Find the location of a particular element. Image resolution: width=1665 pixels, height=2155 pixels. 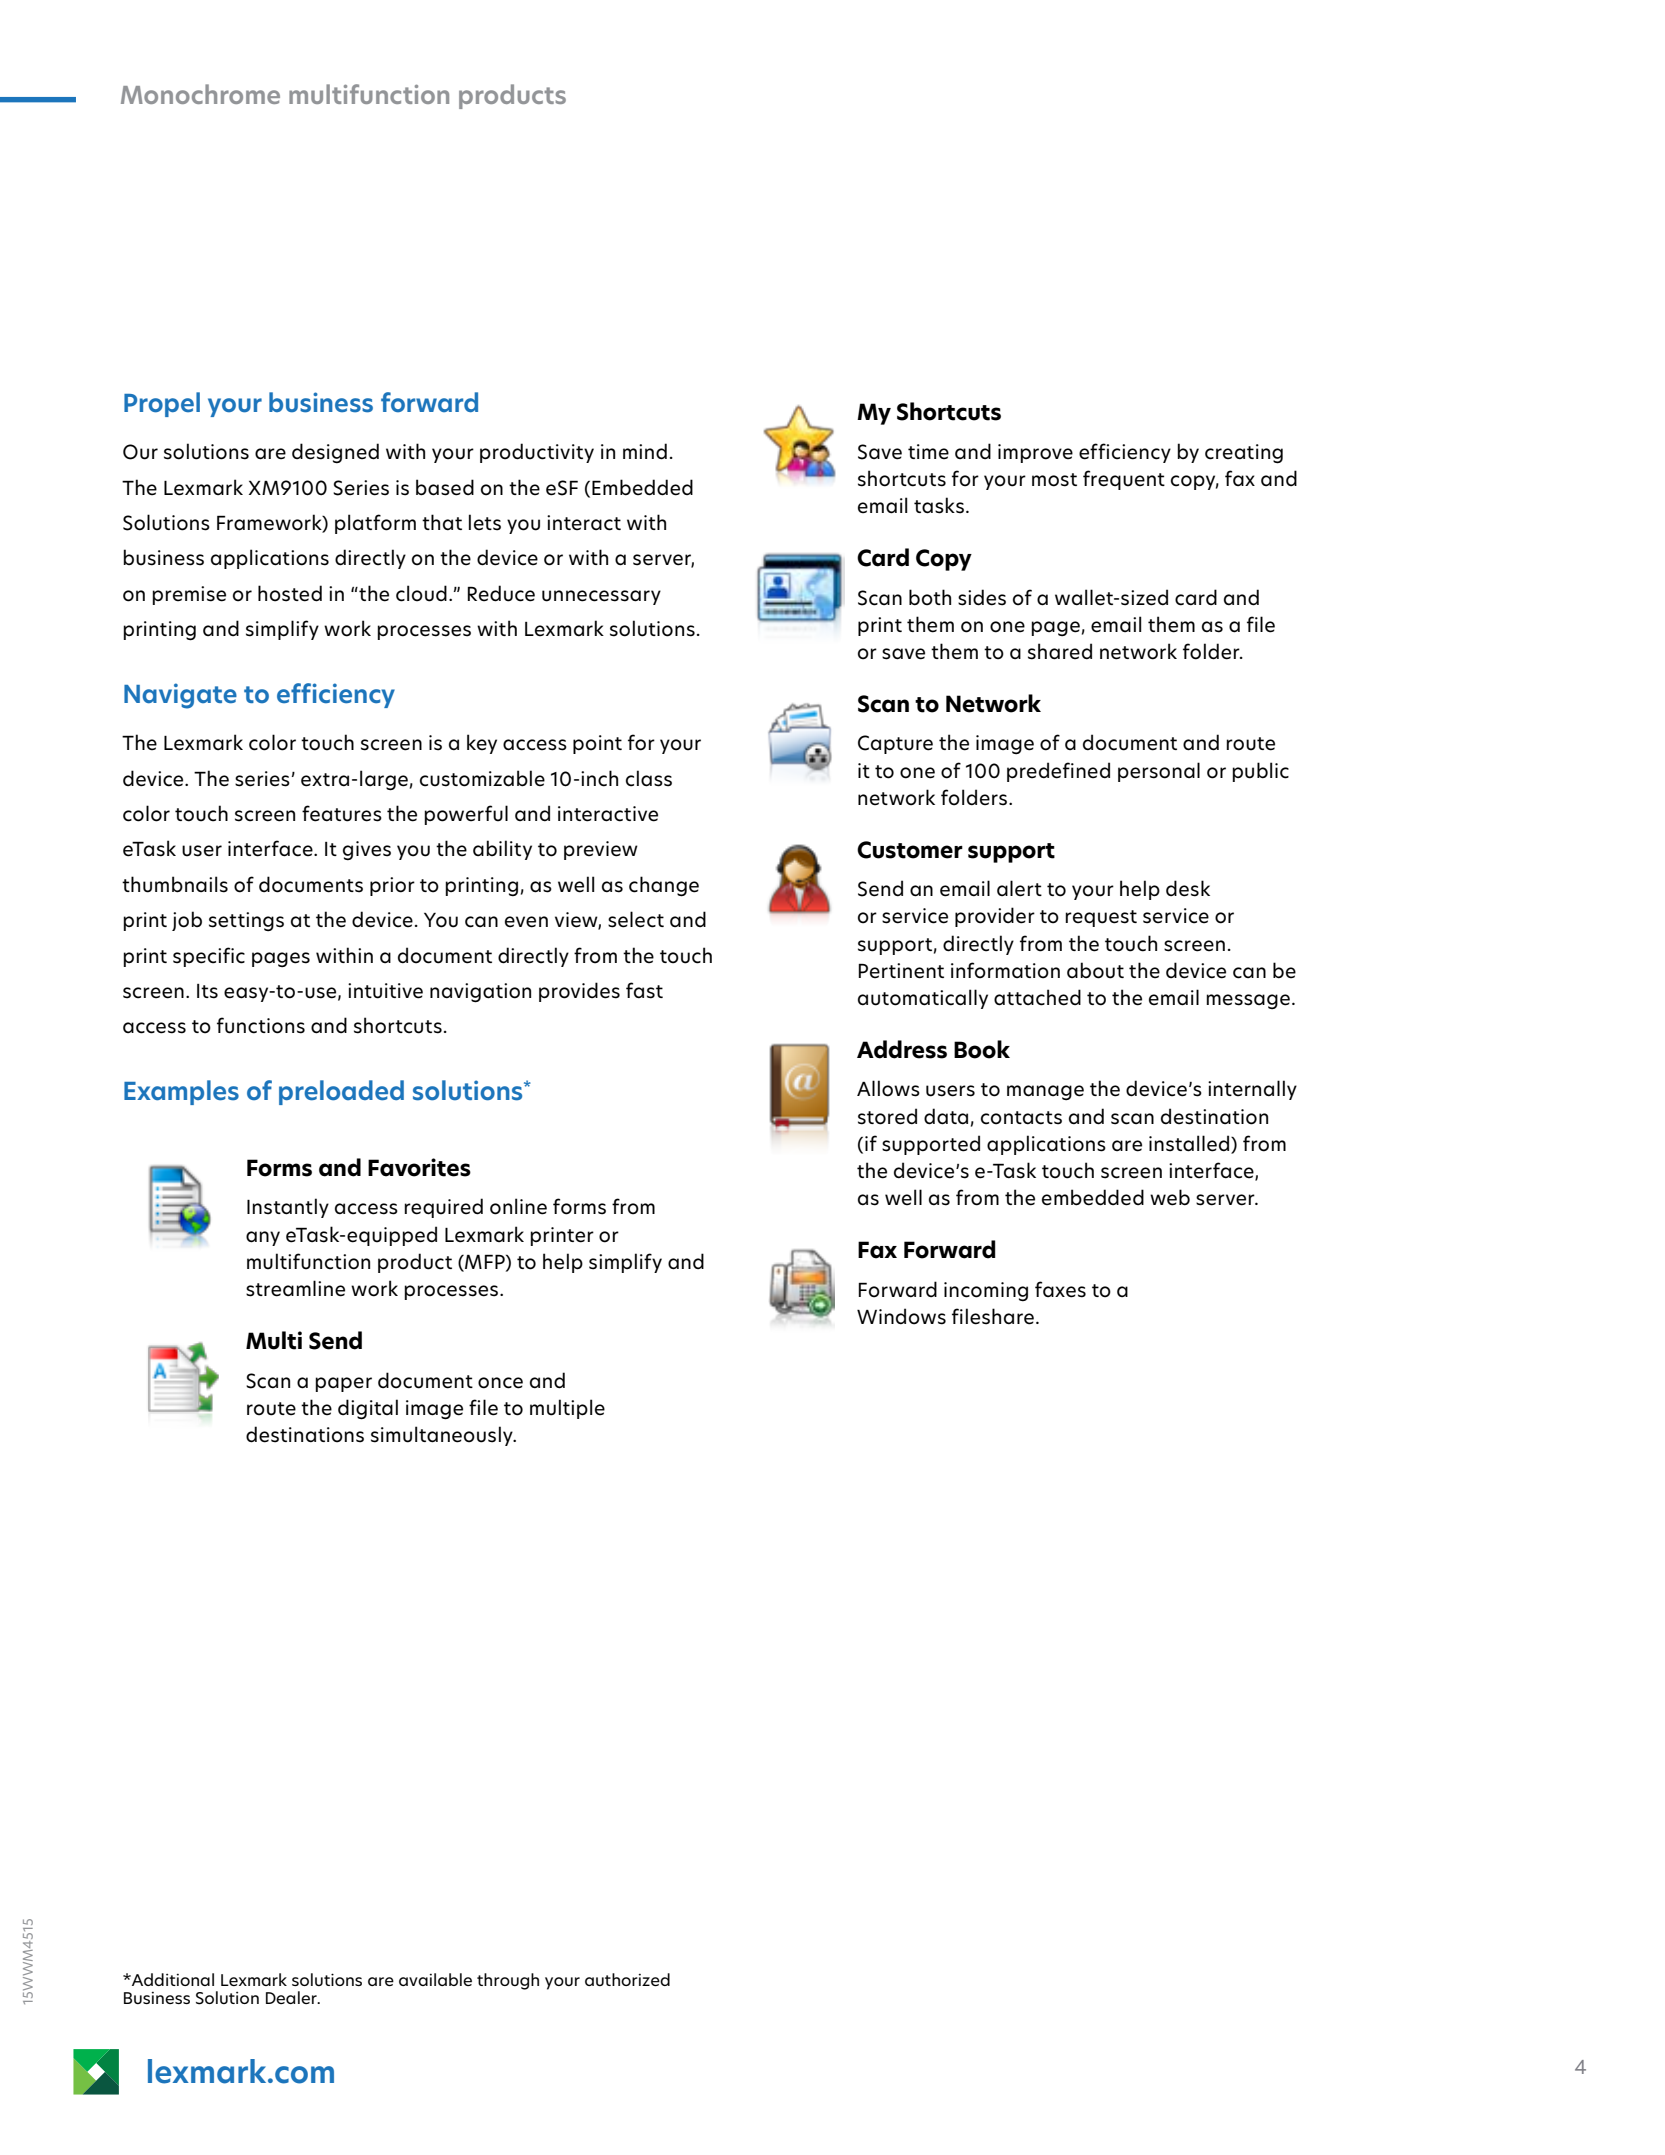

once is located at coordinates (500, 1383).
